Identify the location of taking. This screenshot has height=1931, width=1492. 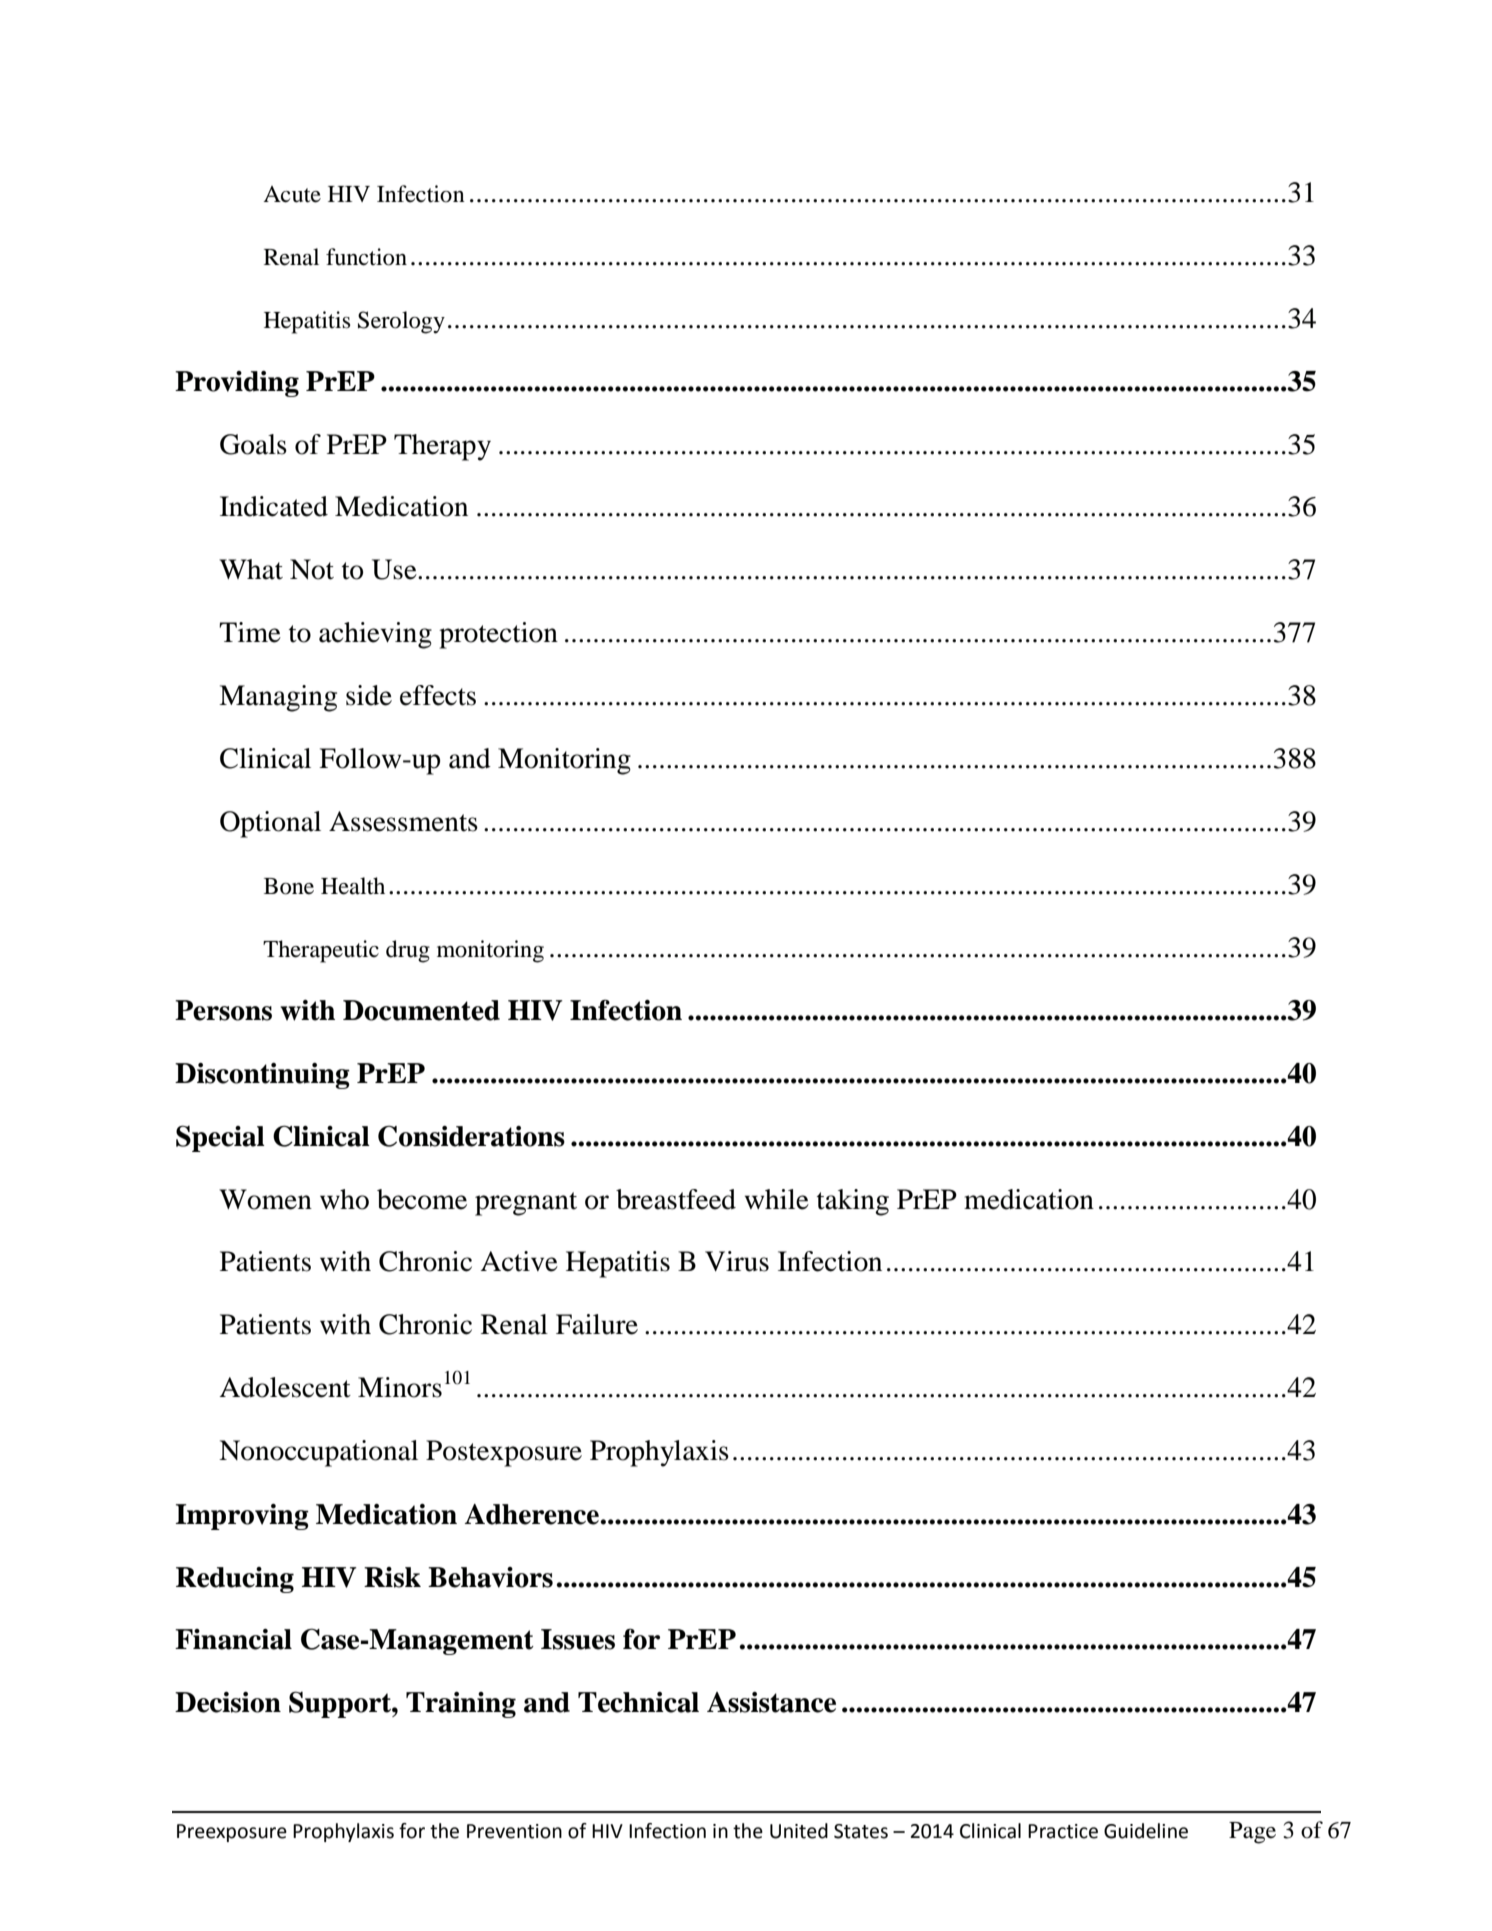
(853, 1202).
